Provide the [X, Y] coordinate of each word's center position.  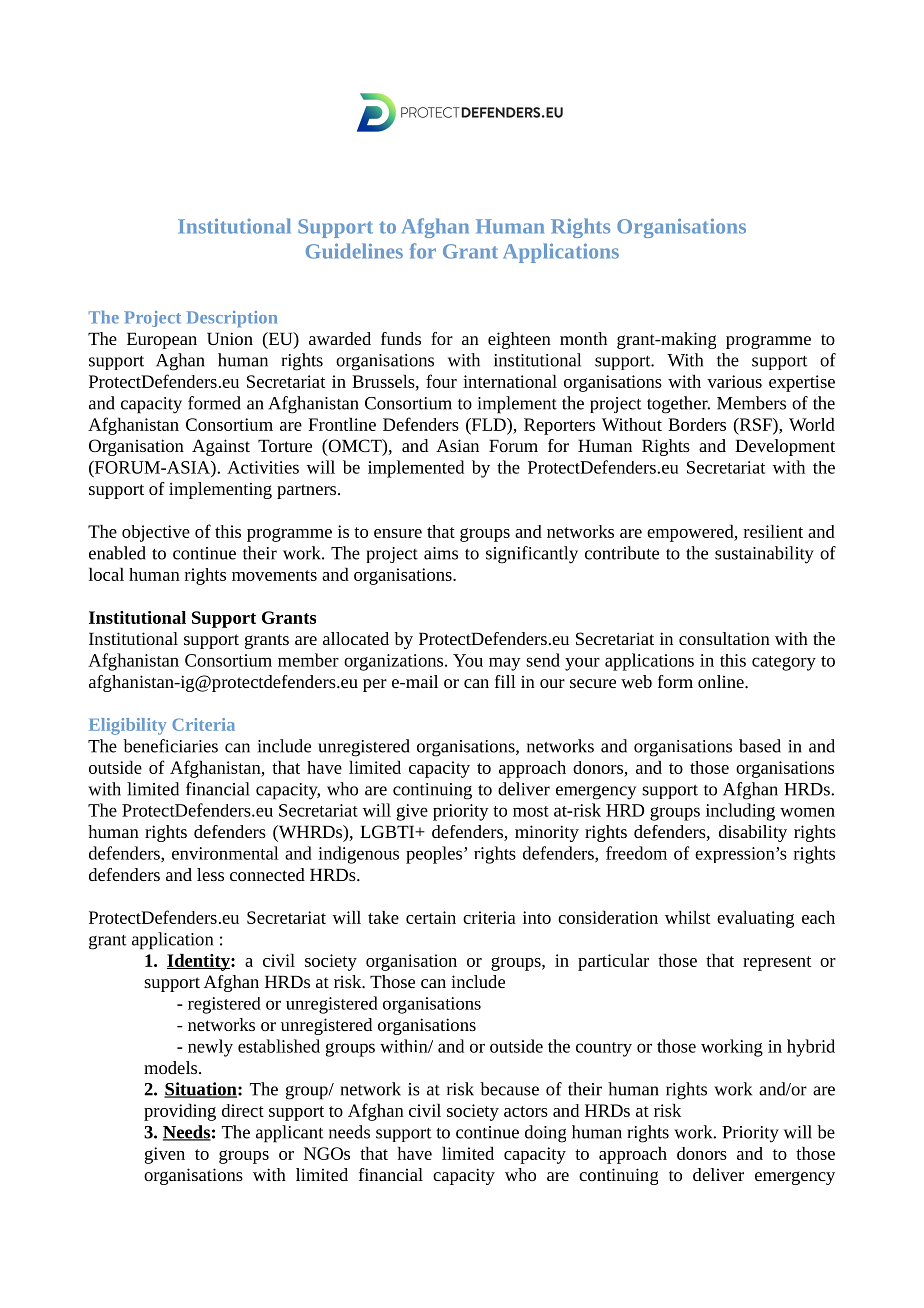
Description [232, 319]
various [734, 381]
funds [401, 338]
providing [180, 1112]
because [509, 1089]
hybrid [811, 1048]
